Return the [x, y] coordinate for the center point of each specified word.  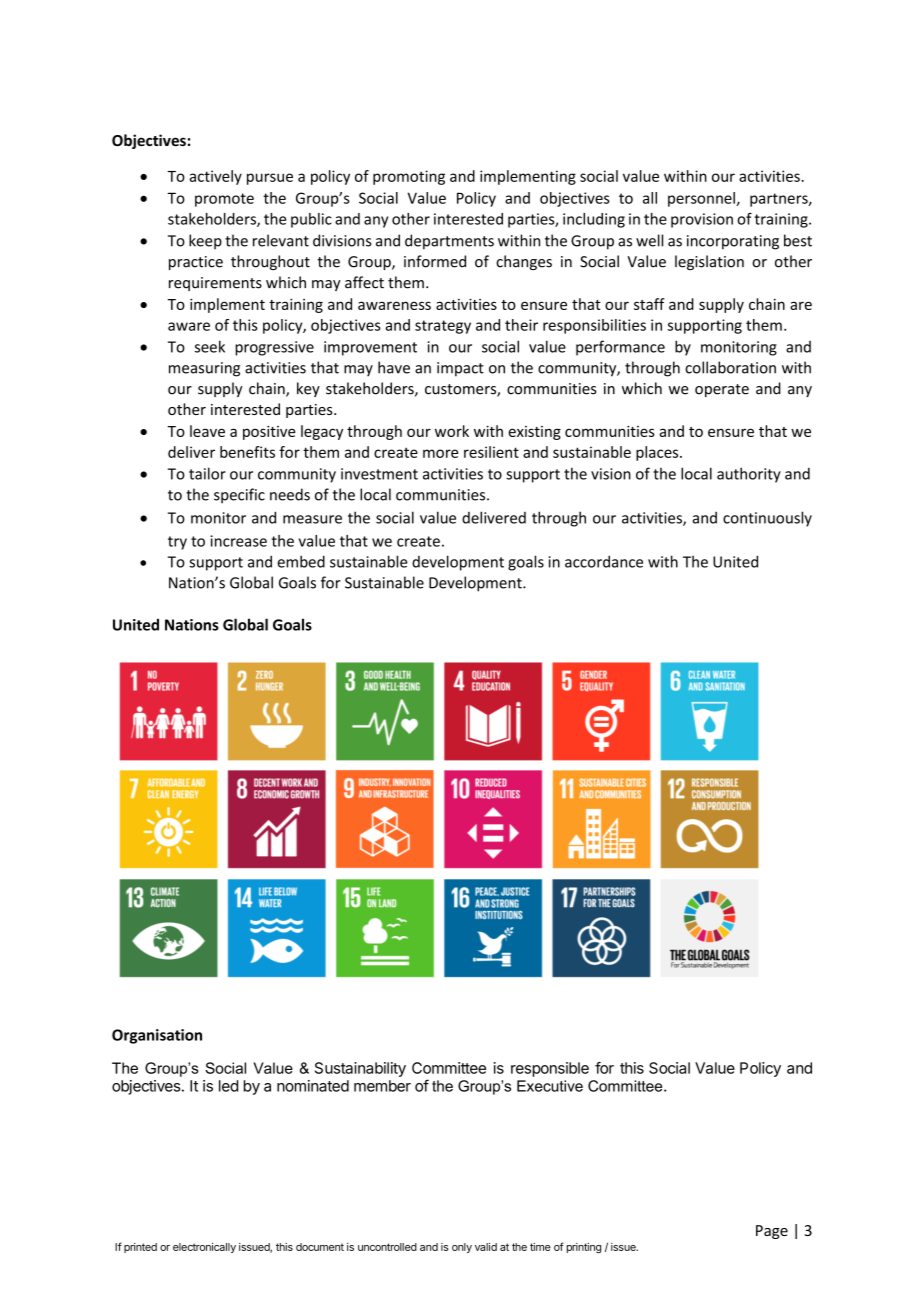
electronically [204, 1248]
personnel [702, 199]
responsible [550, 1069]
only [462, 1248]
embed [301, 561]
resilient [491, 452]
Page [772, 1232]
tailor [207, 473]
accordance [604, 561]
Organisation [157, 1036]
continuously [767, 519]
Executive [550, 1086]
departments [449, 242]
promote [224, 200]
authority [749, 475]
